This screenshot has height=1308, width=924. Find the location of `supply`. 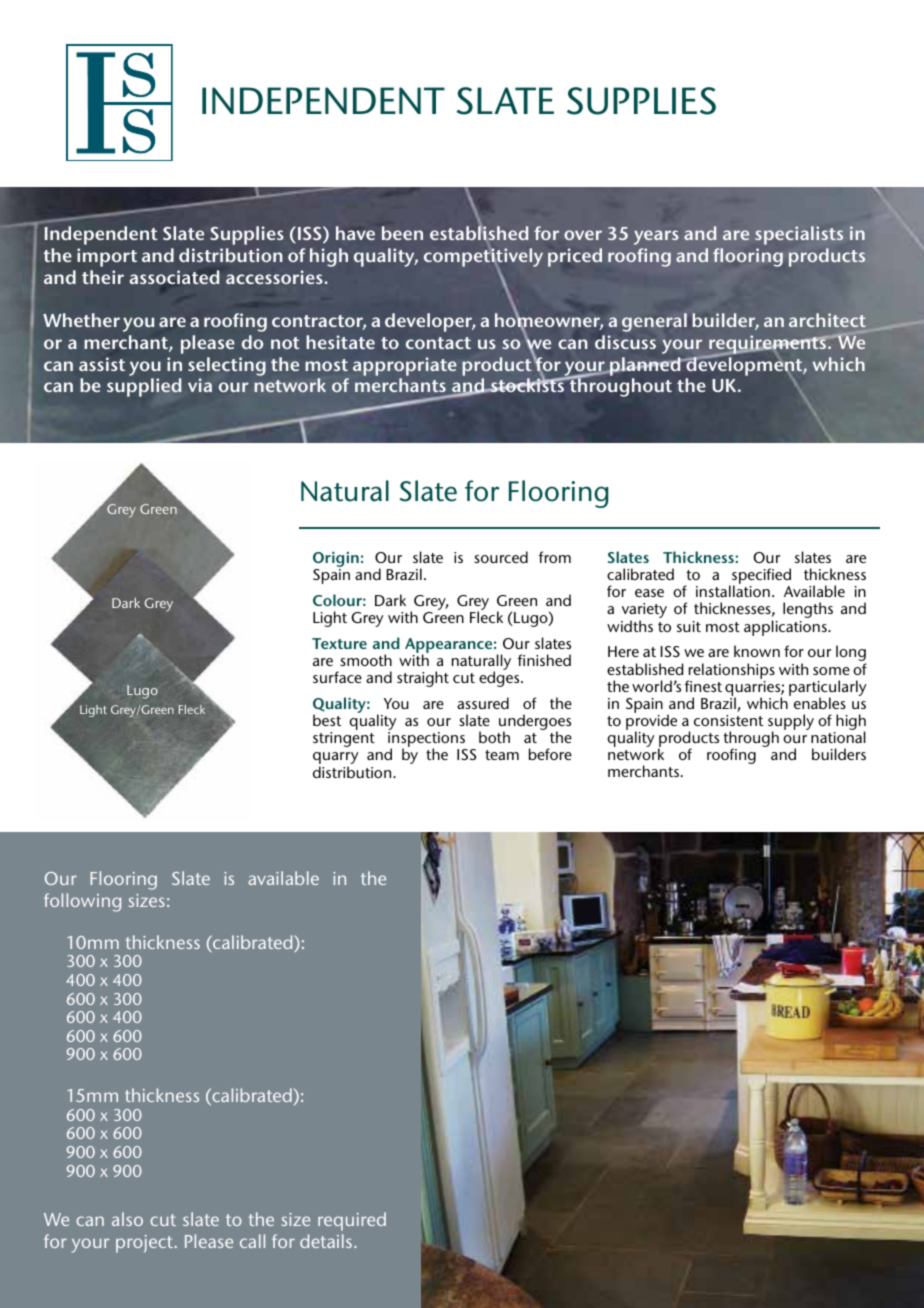

supply is located at coordinates (791, 723).
